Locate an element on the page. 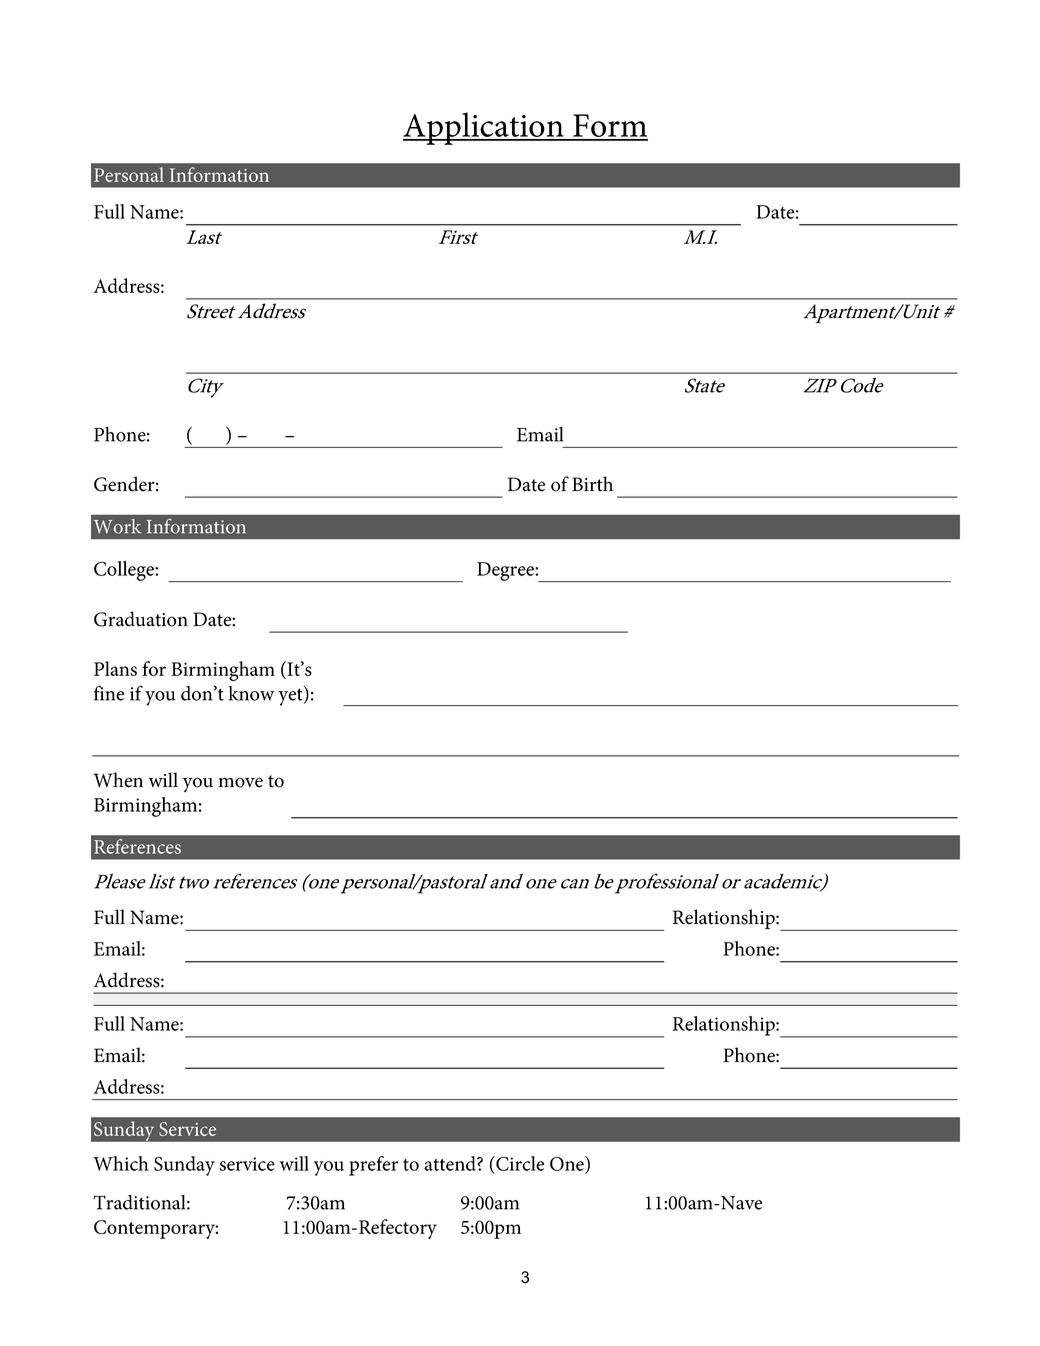 The width and height of the page is (1040, 1346). Circle is located at coordinates (519, 1163).
